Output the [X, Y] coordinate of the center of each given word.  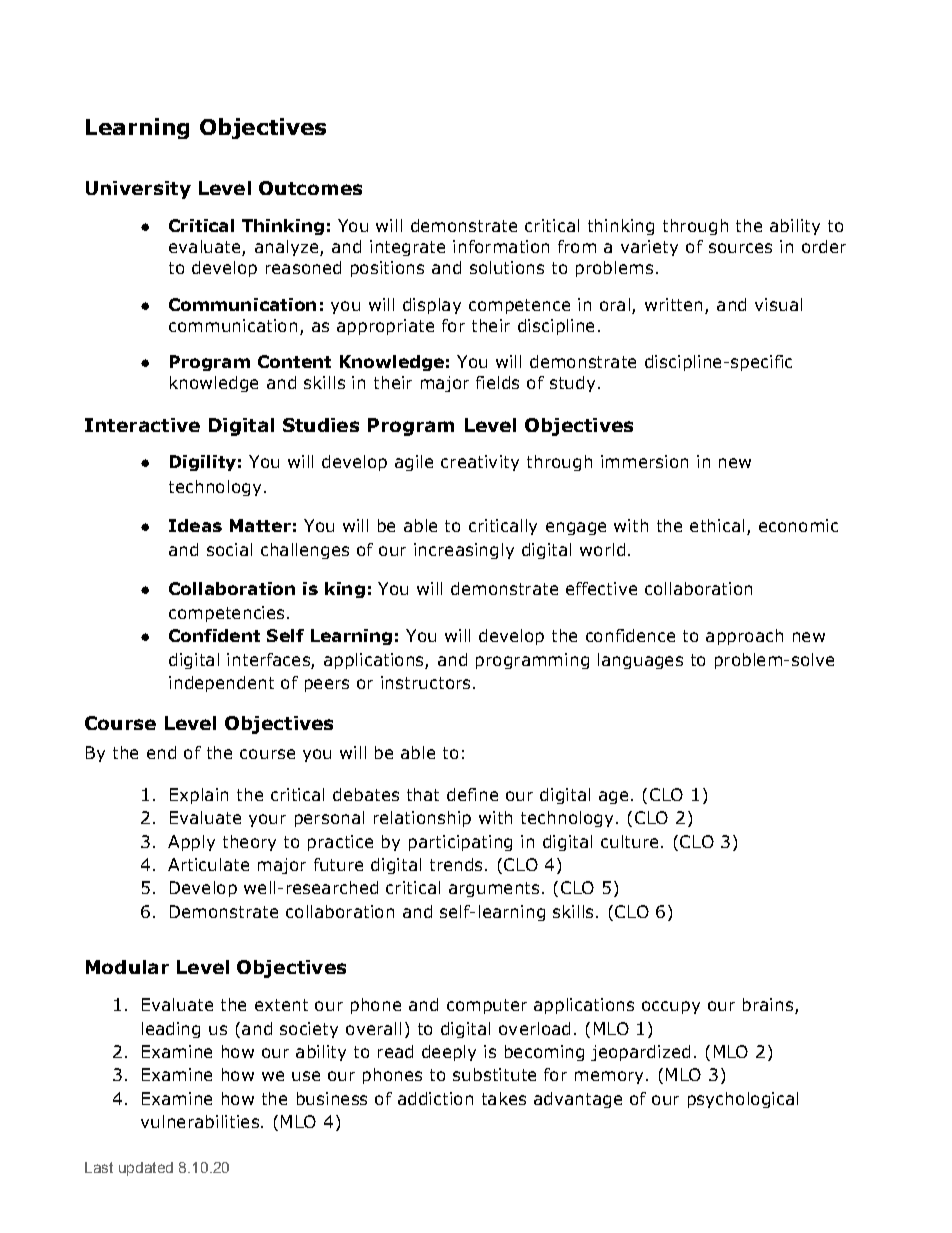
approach [744, 637]
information [501, 246]
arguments [494, 889]
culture [629, 841]
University [138, 190]
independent [221, 684]
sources [740, 248]
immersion [644, 461]
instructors [425, 682]
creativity [480, 463]
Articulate [208, 864]
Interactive [142, 425]
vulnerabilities [200, 1121]
